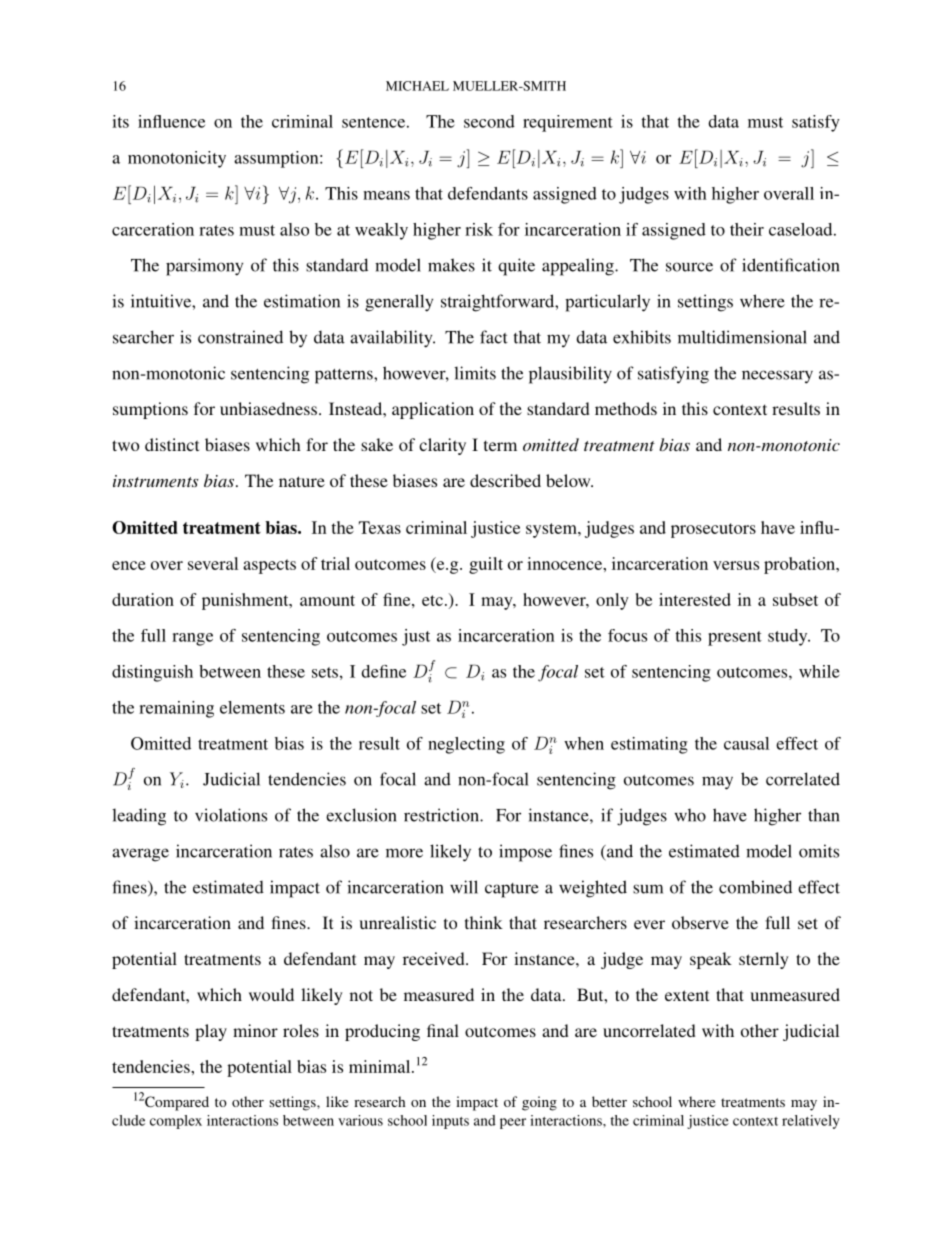 The width and height of the image is (952, 1233). Describe the element at coordinates (204, 267) in the image. I see `parsimony` at that location.
